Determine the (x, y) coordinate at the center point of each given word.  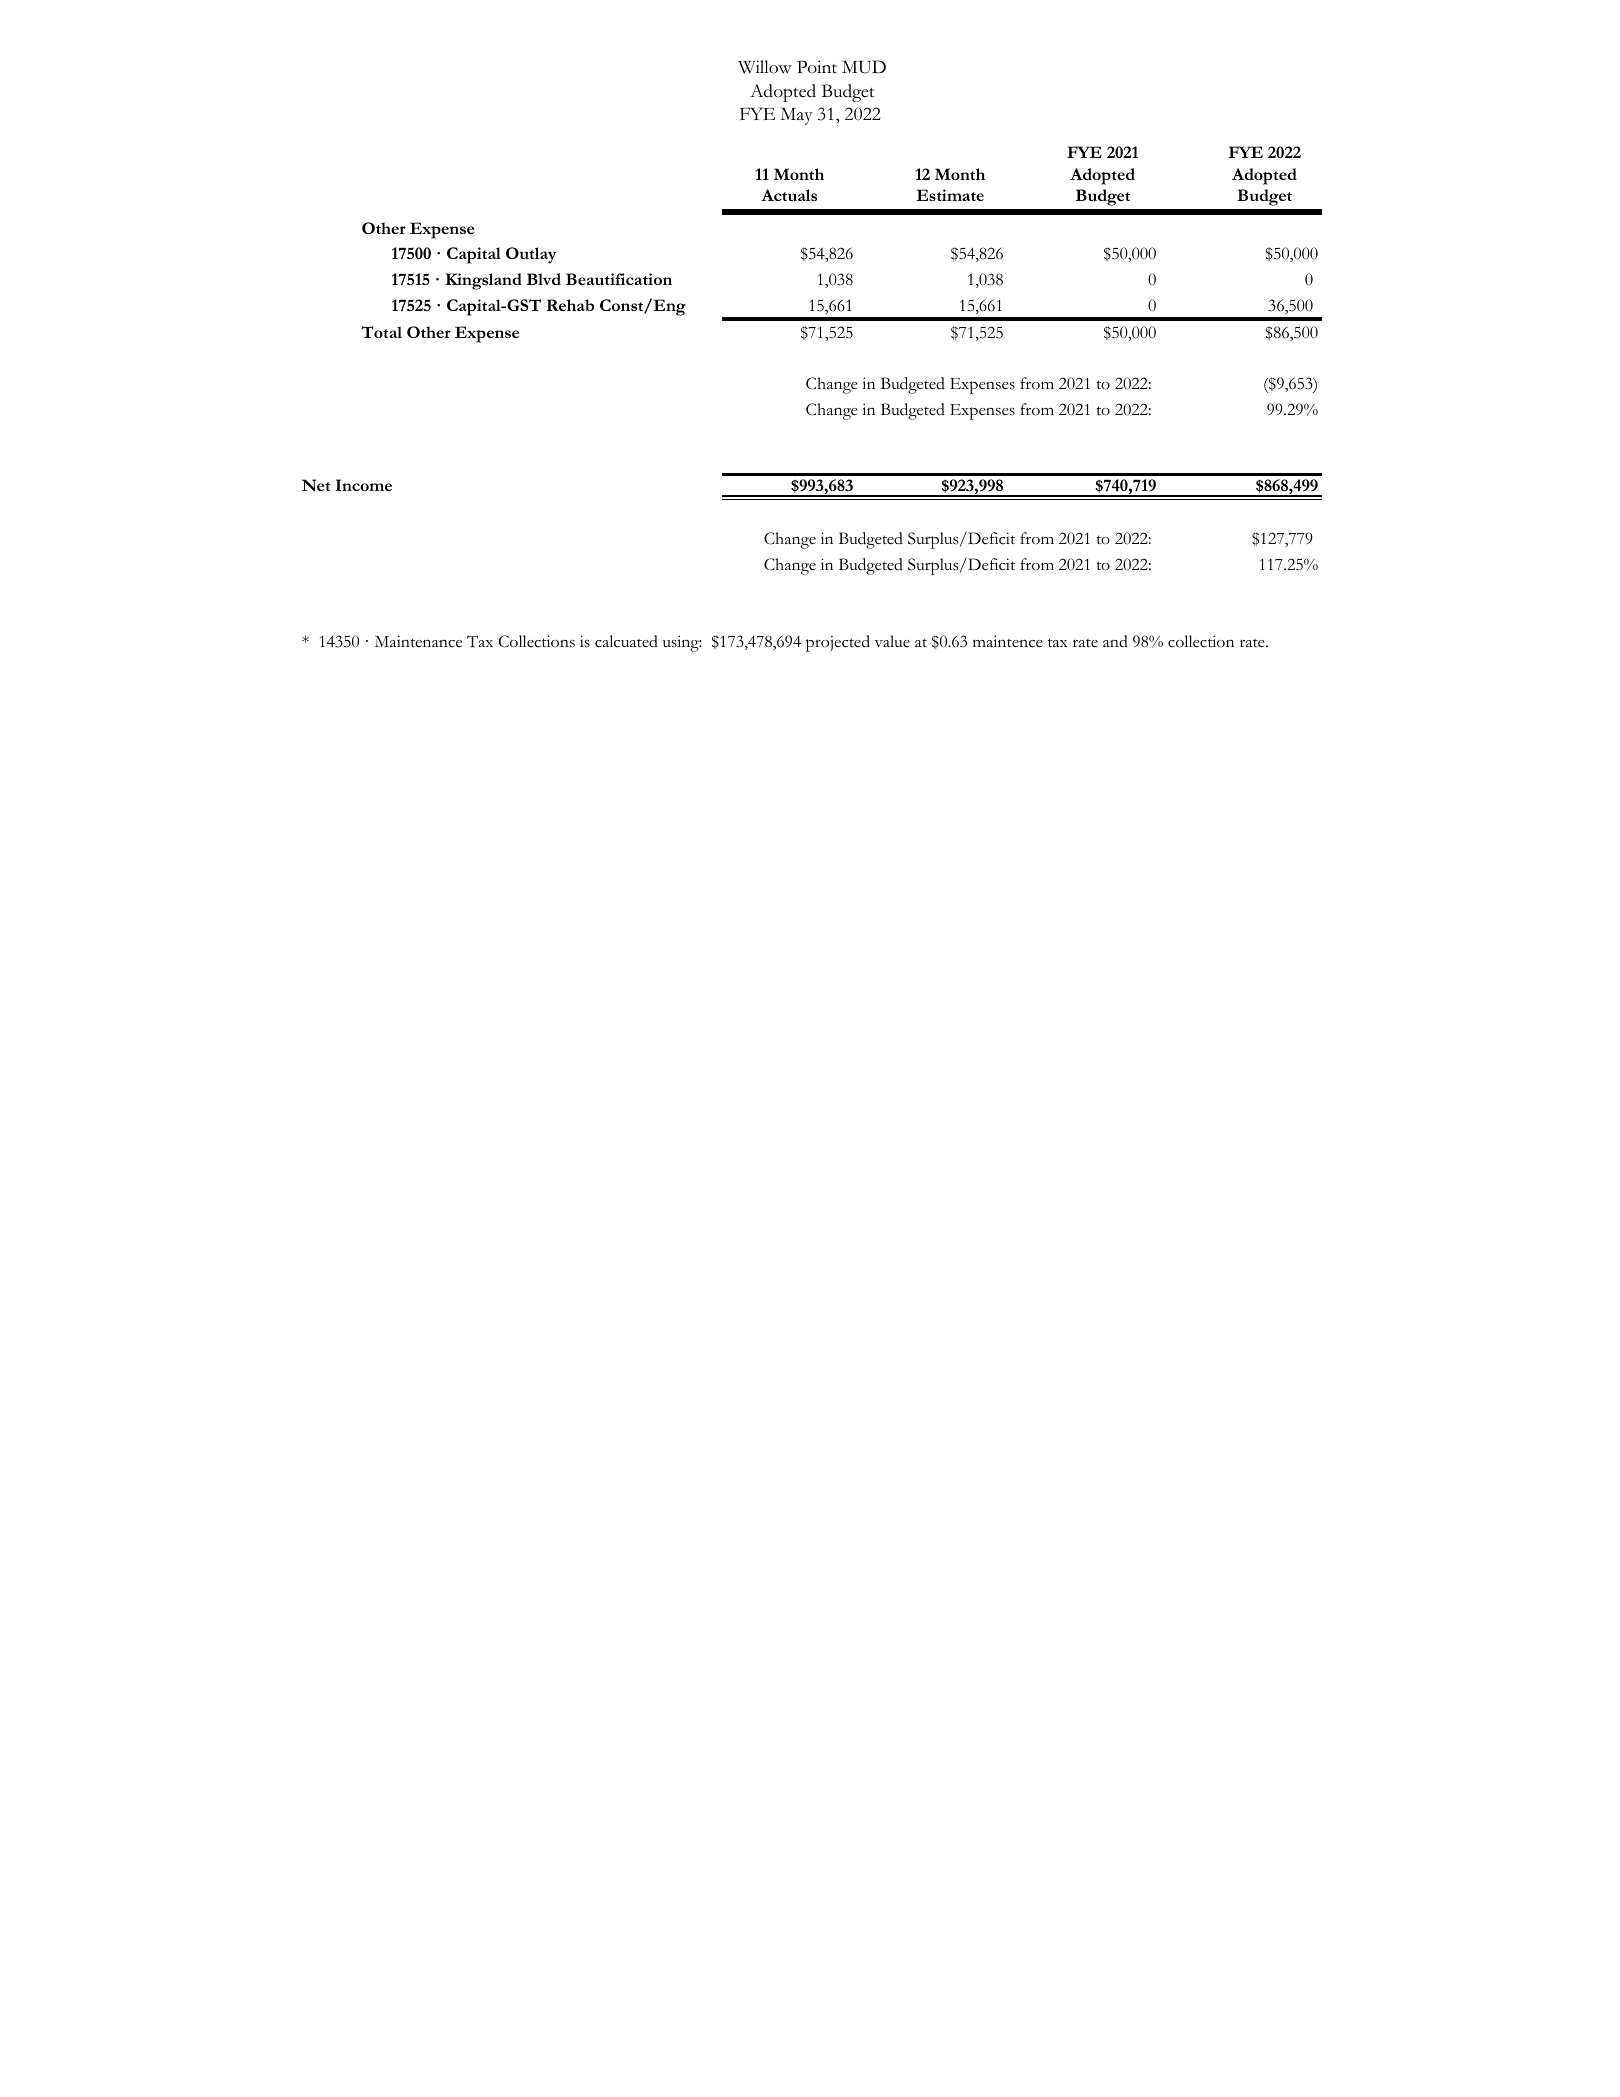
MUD (864, 67)
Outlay (531, 255)
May (796, 116)
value (892, 641)
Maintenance (418, 641)
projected (838, 643)
